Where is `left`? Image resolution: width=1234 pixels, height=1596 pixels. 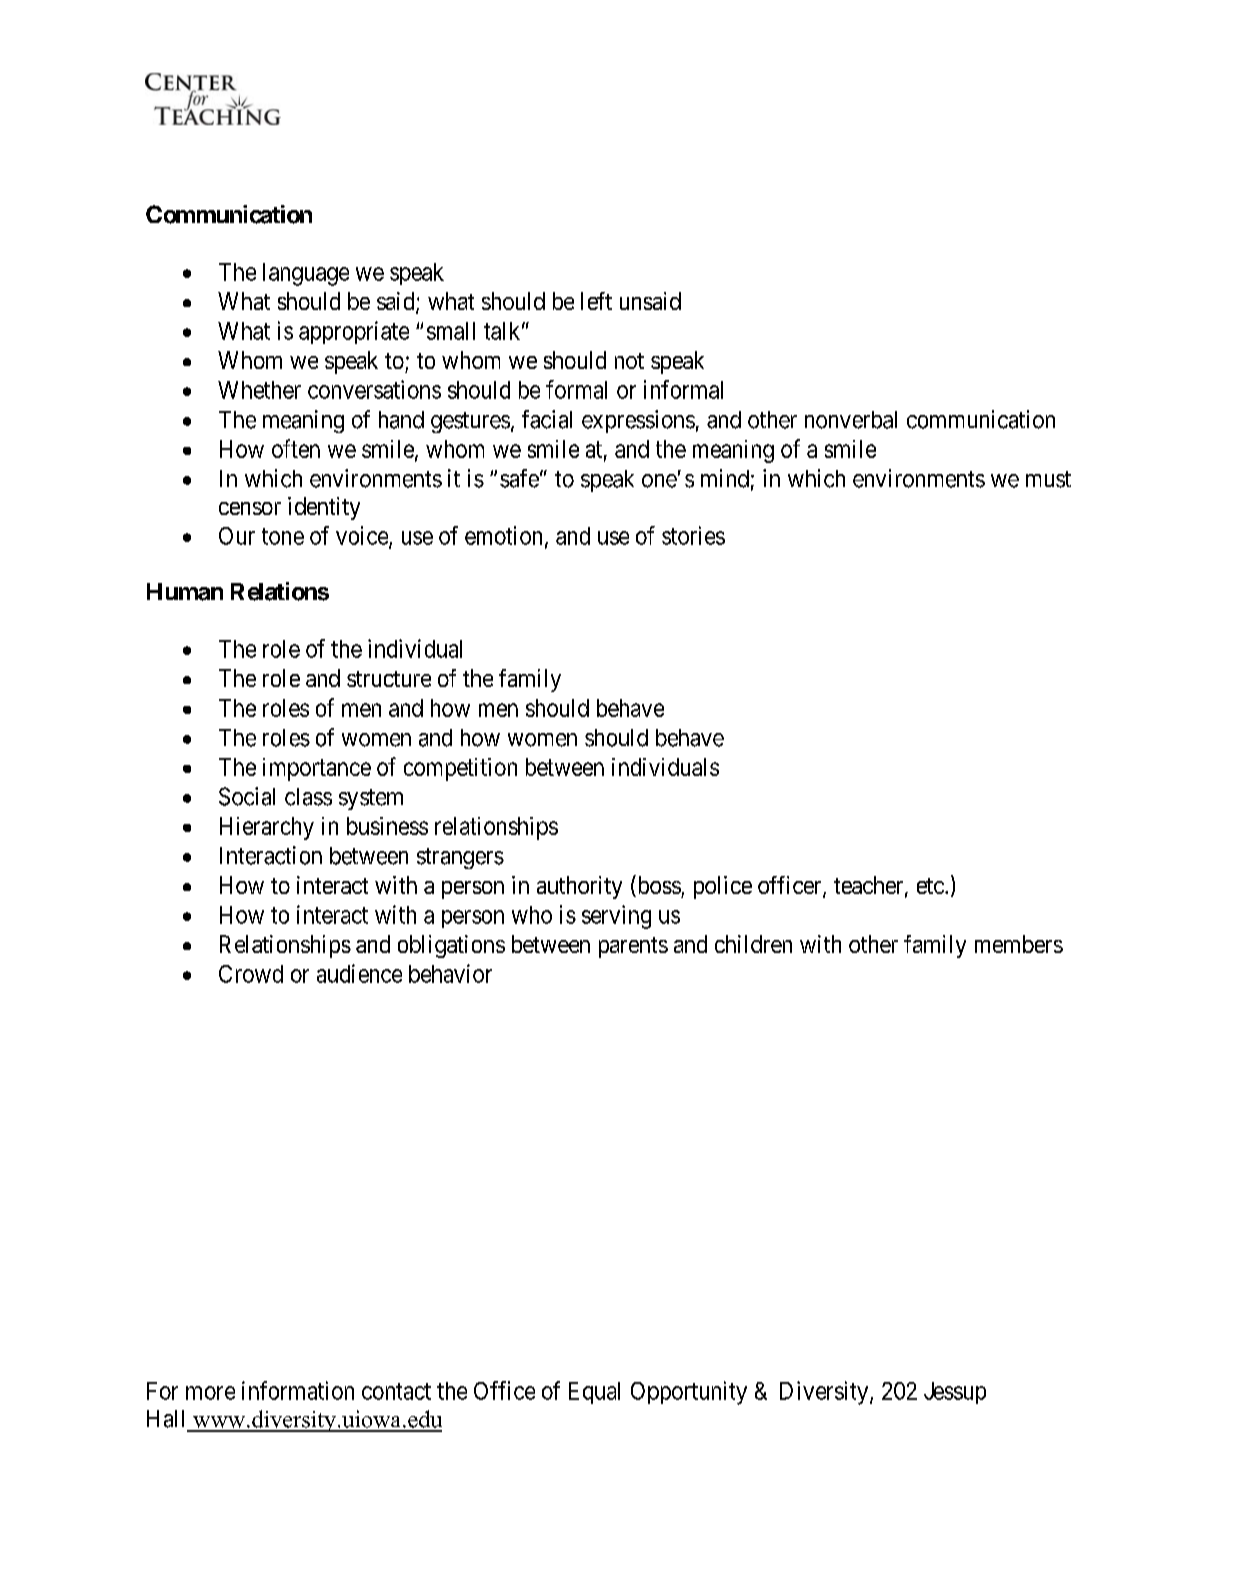
left is located at coordinates (596, 301).
